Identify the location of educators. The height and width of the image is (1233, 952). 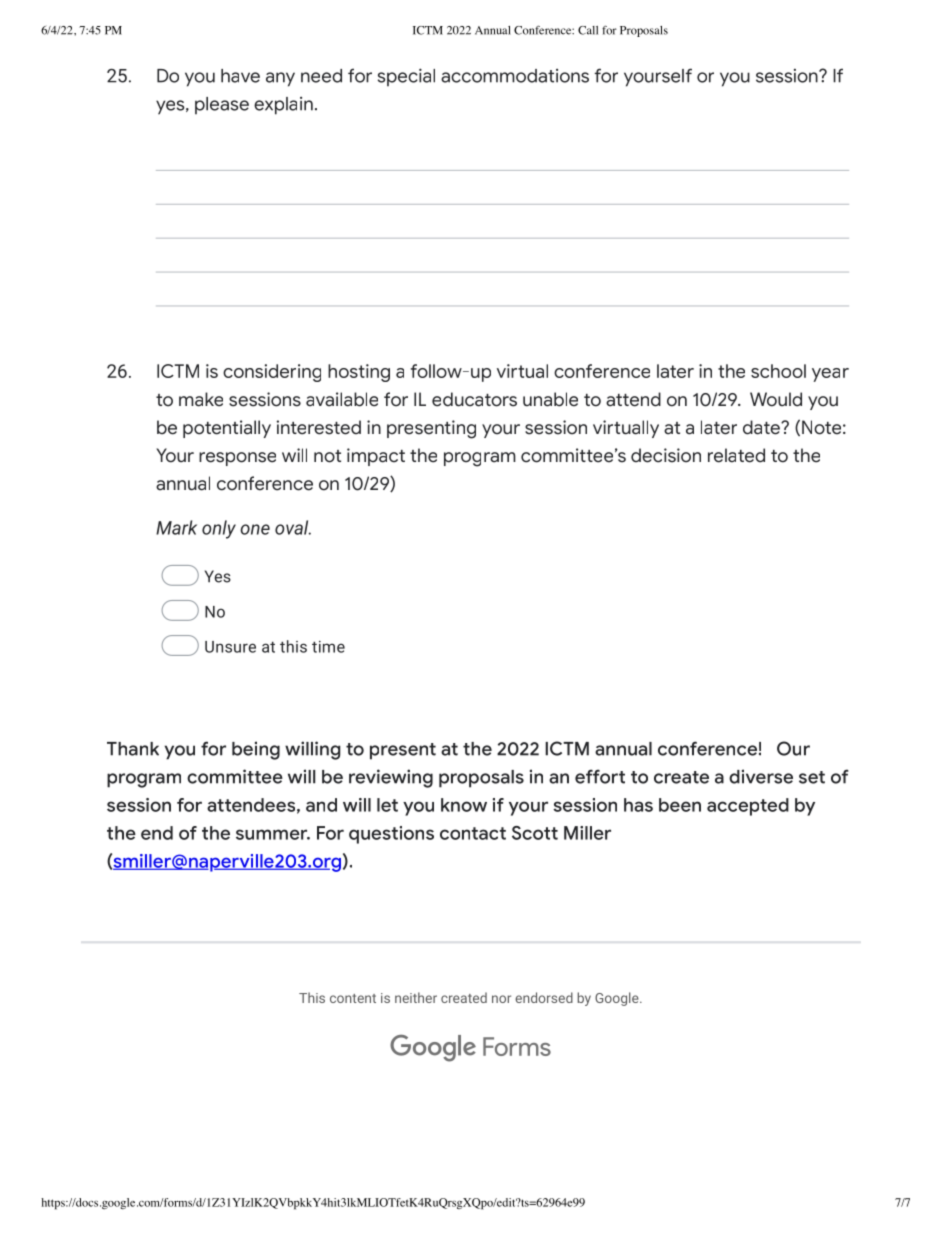
(474, 399).
